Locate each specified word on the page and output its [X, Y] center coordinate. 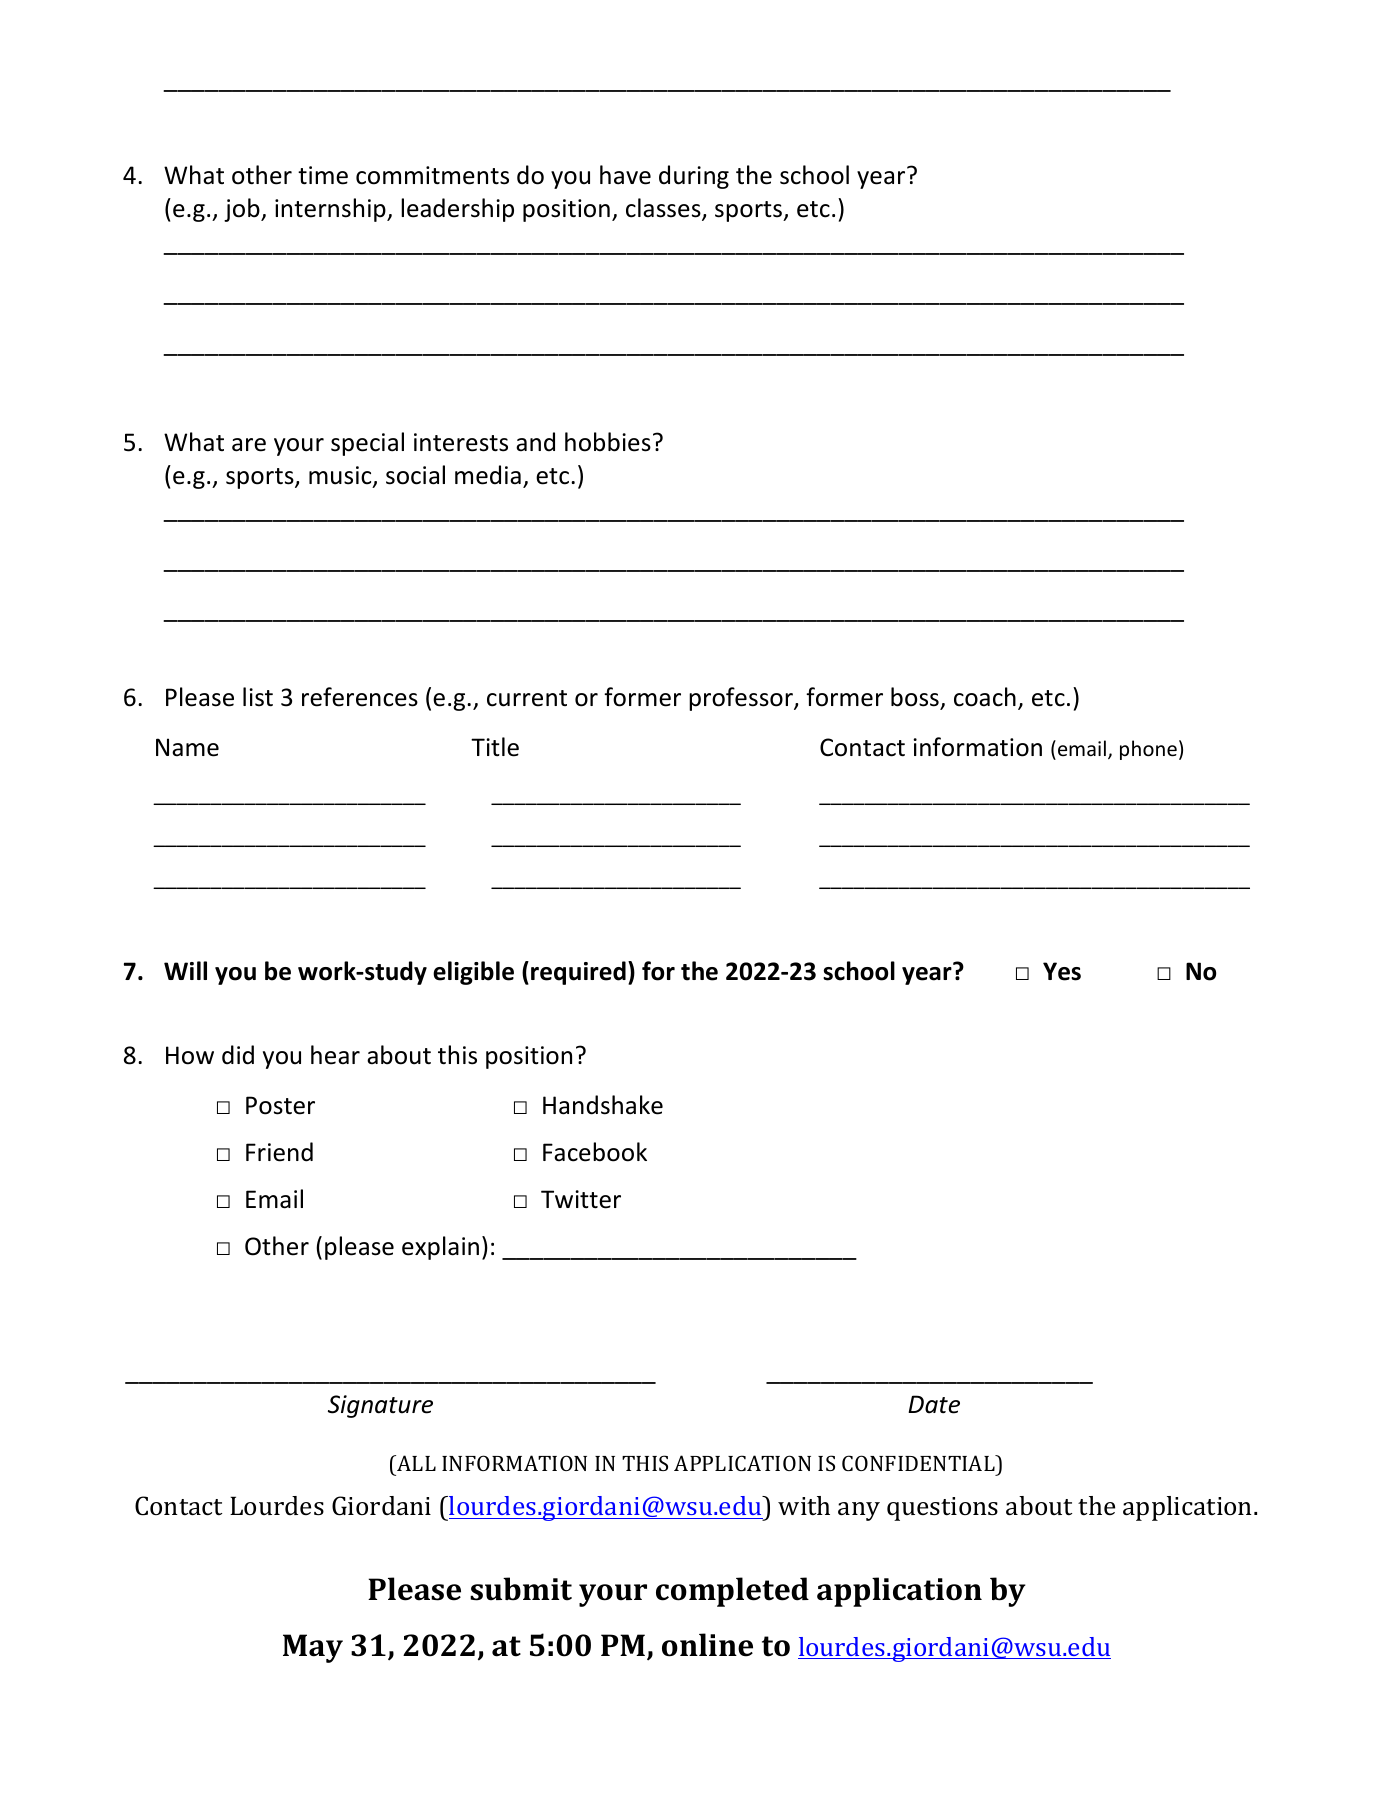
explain [440, 1248]
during [694, 177]
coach [985, 697]
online [707, 1645]
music [341, 476]
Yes [1062, 971]
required [578, 973]
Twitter [581, 1199]
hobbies [608, 442]
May [313, 1648]
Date [934, 1404]
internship [331, 210]
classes [664, 209]
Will [185, 970]
